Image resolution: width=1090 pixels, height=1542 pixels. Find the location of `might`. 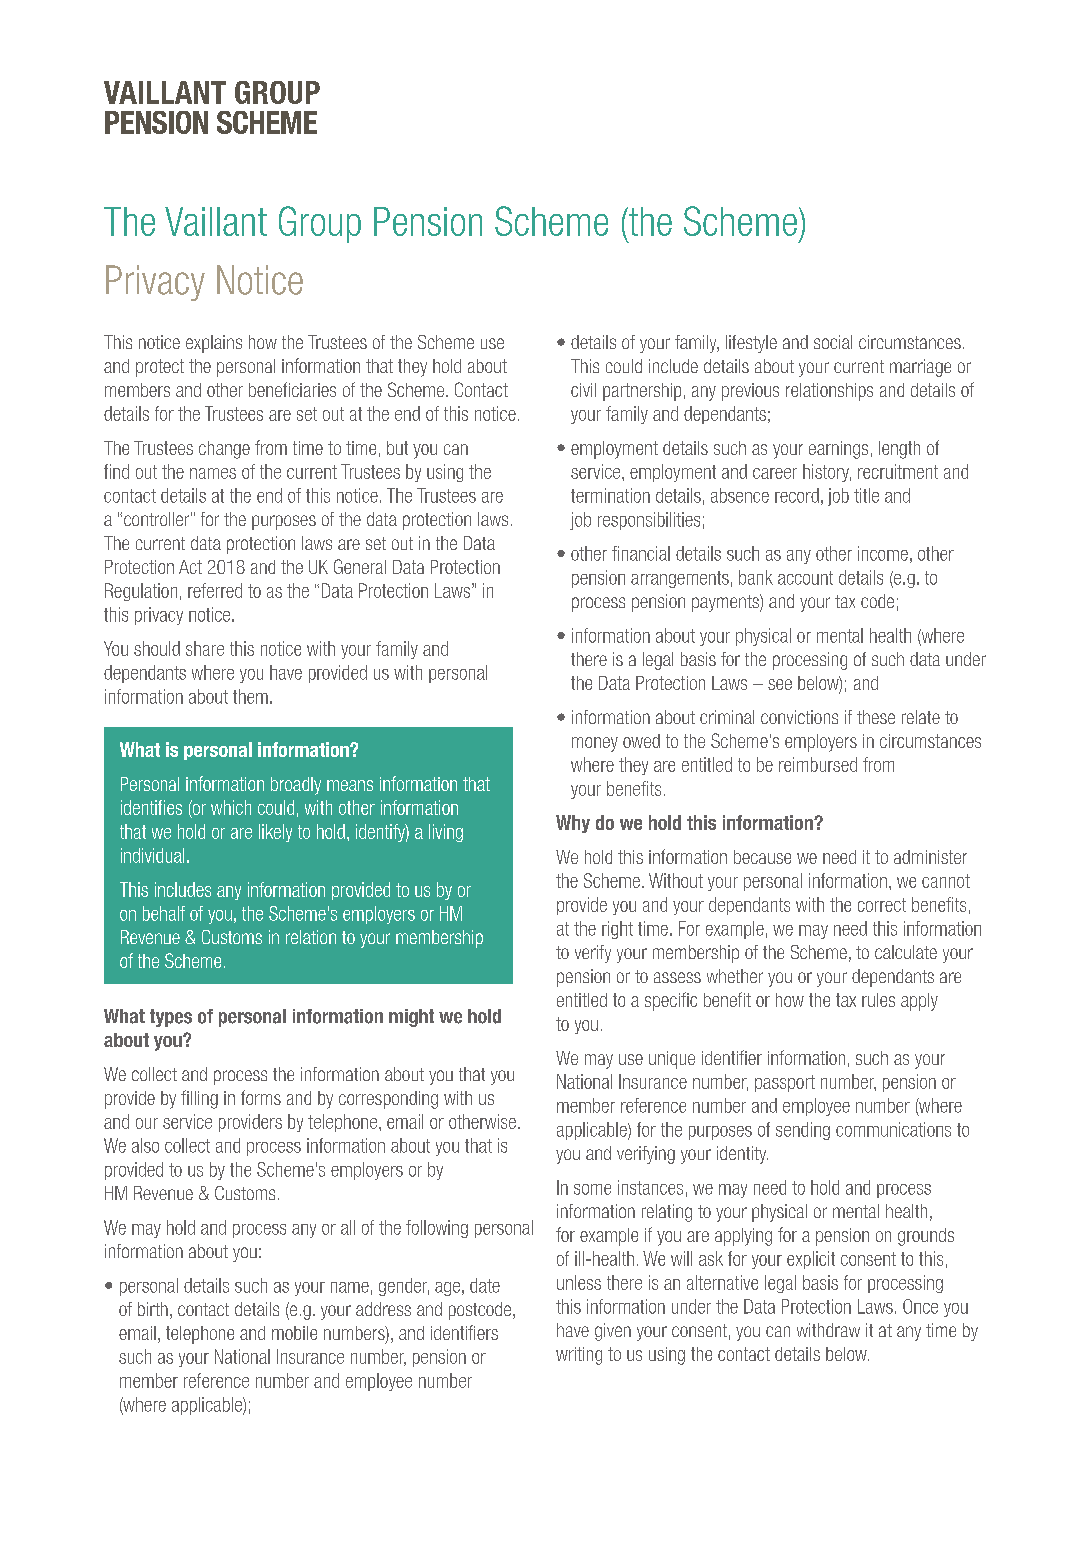

might is located at coordinates (411, 1018).
